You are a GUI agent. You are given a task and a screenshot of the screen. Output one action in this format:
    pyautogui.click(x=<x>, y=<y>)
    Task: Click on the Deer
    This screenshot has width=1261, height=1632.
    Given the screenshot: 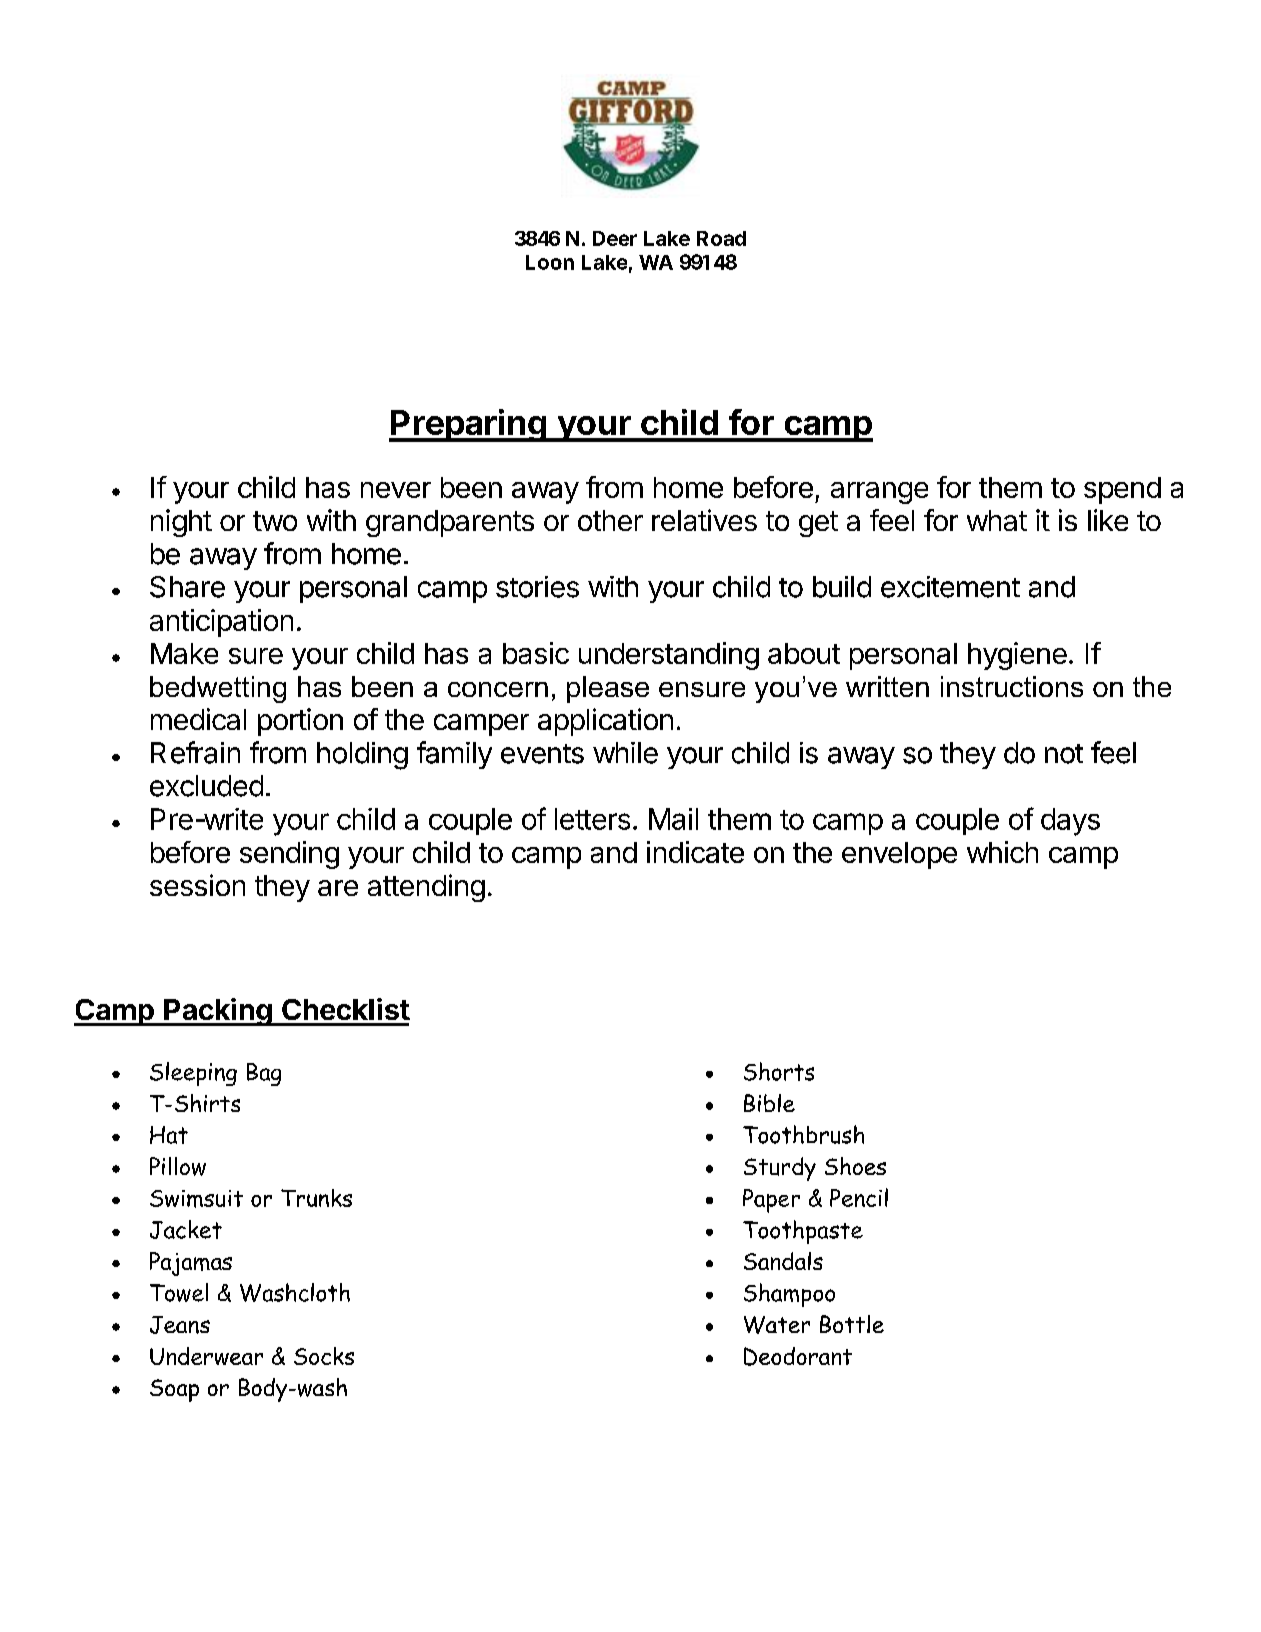 What is the action you would take?
    pyautogui.click(x=615, y=238)
